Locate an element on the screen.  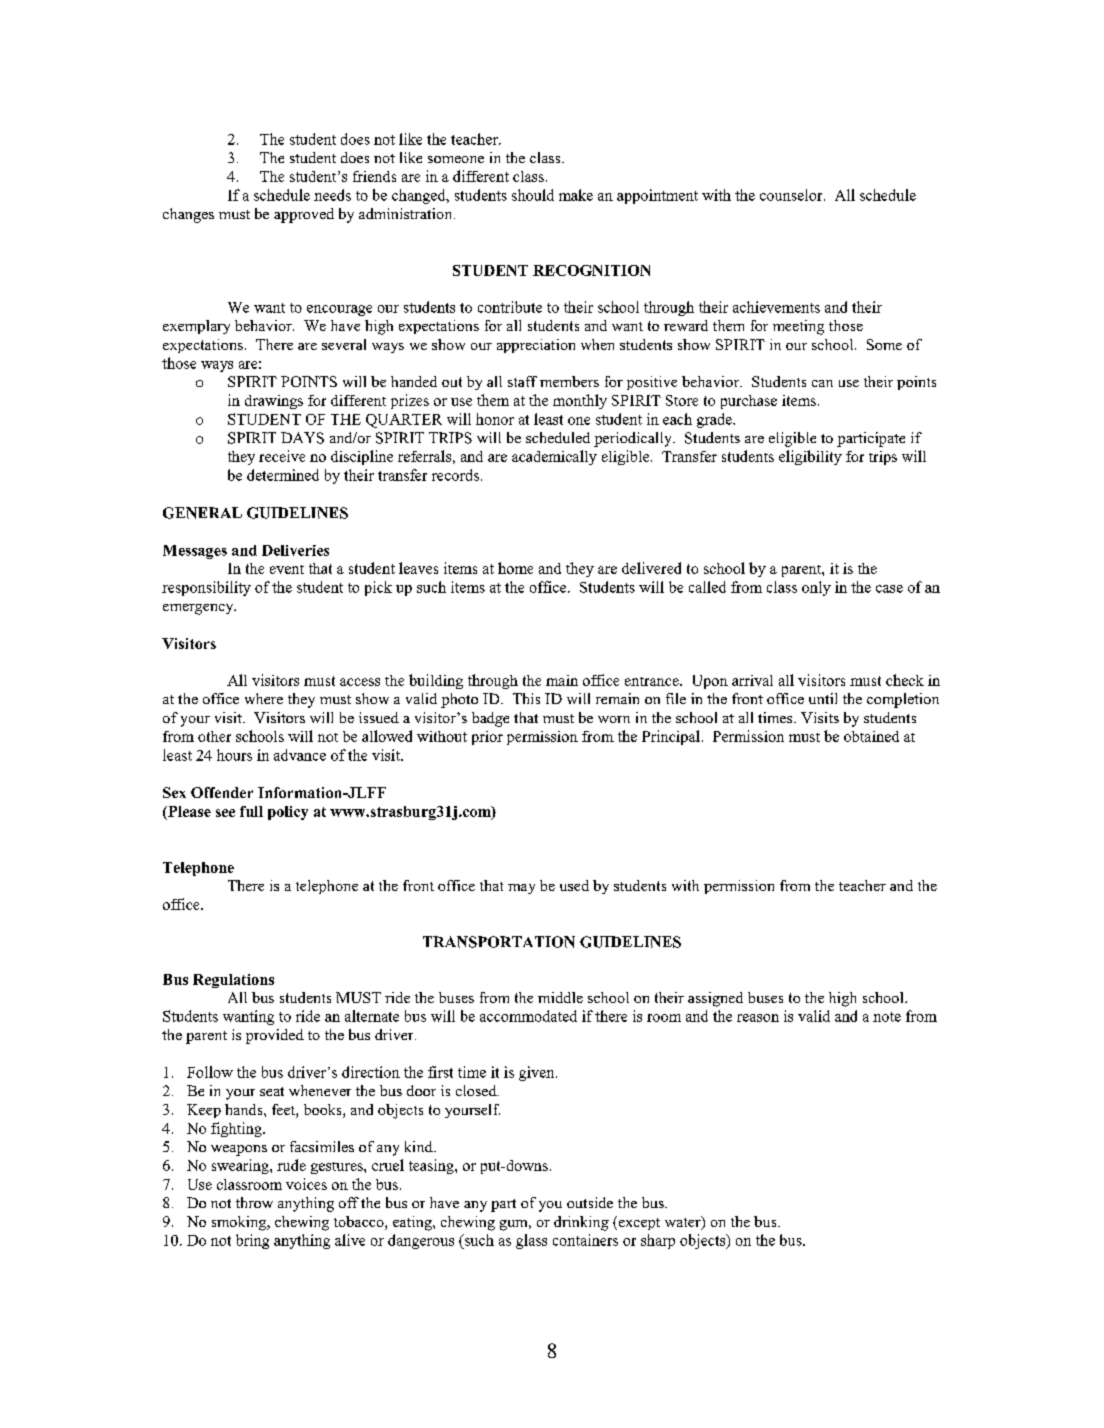
until is located at coordinates (823, 698).
